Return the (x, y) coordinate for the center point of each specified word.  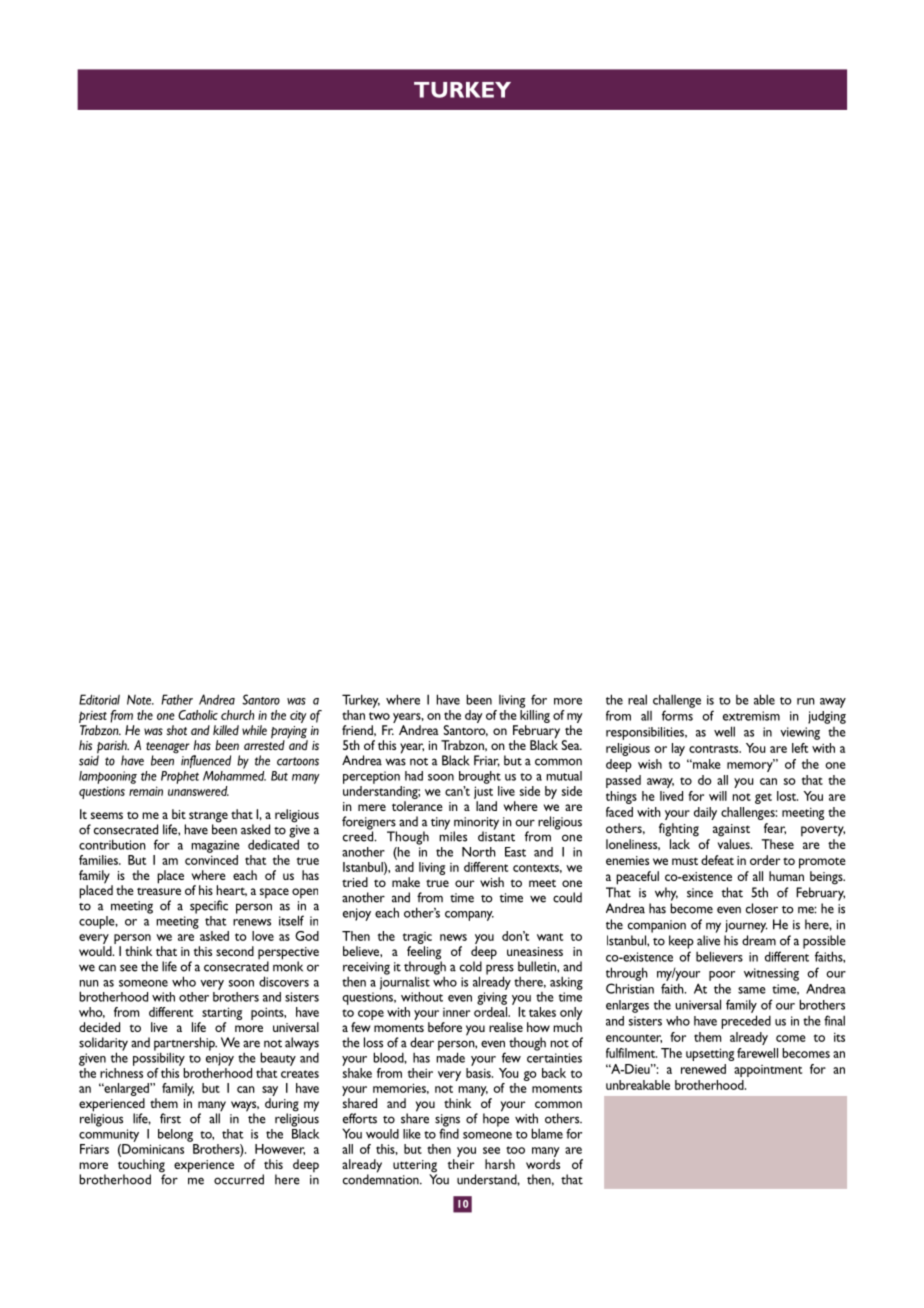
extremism (751, 716)
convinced (211, 858)
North (479, 852)
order (765, 860)
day (474, 716)
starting (221, 1015)
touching (141, 1167)
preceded (746, 1022)
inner (456, 1012)
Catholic (198, 715)
